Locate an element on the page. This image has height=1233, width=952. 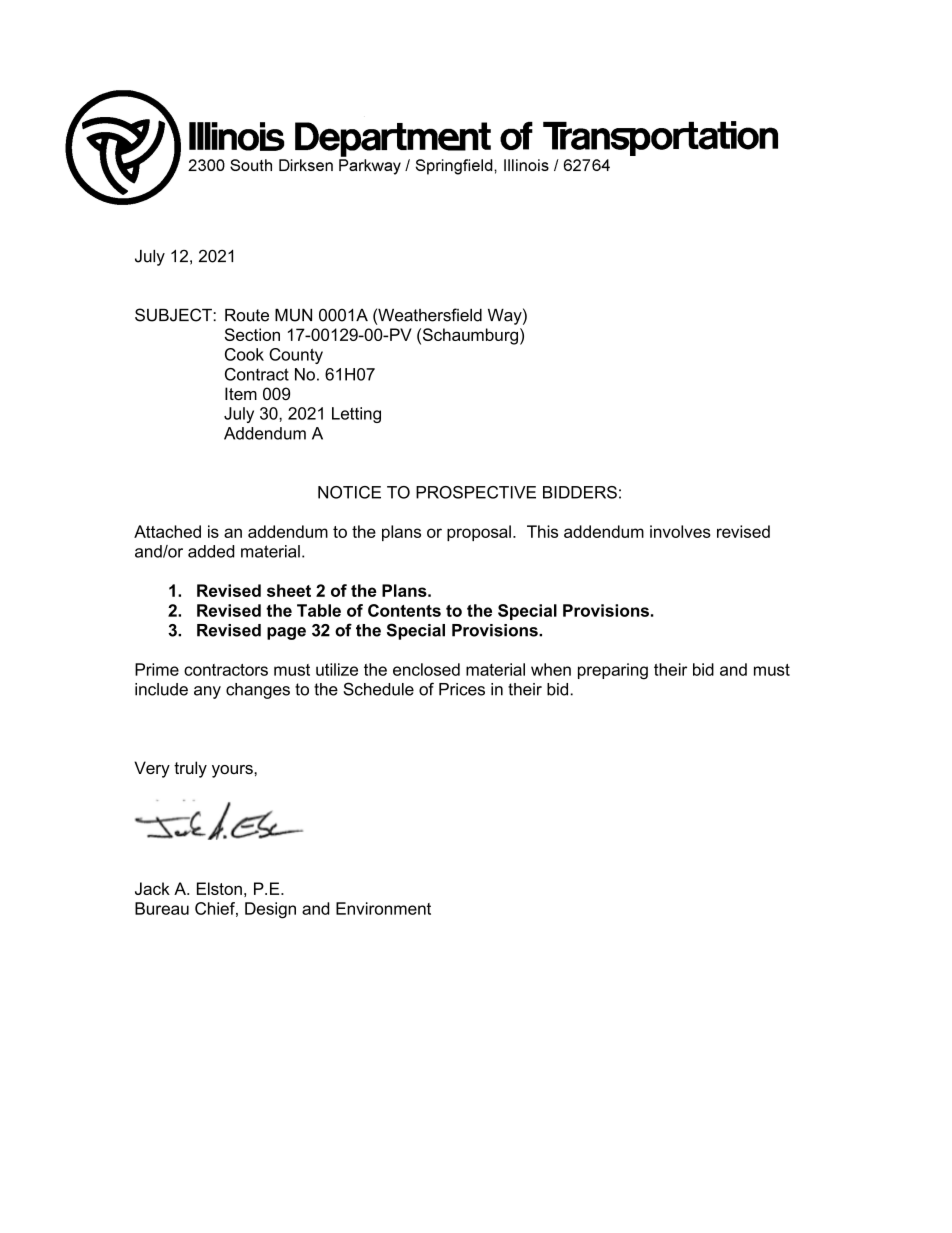
Schedule is located at coordinates (378, 689).
